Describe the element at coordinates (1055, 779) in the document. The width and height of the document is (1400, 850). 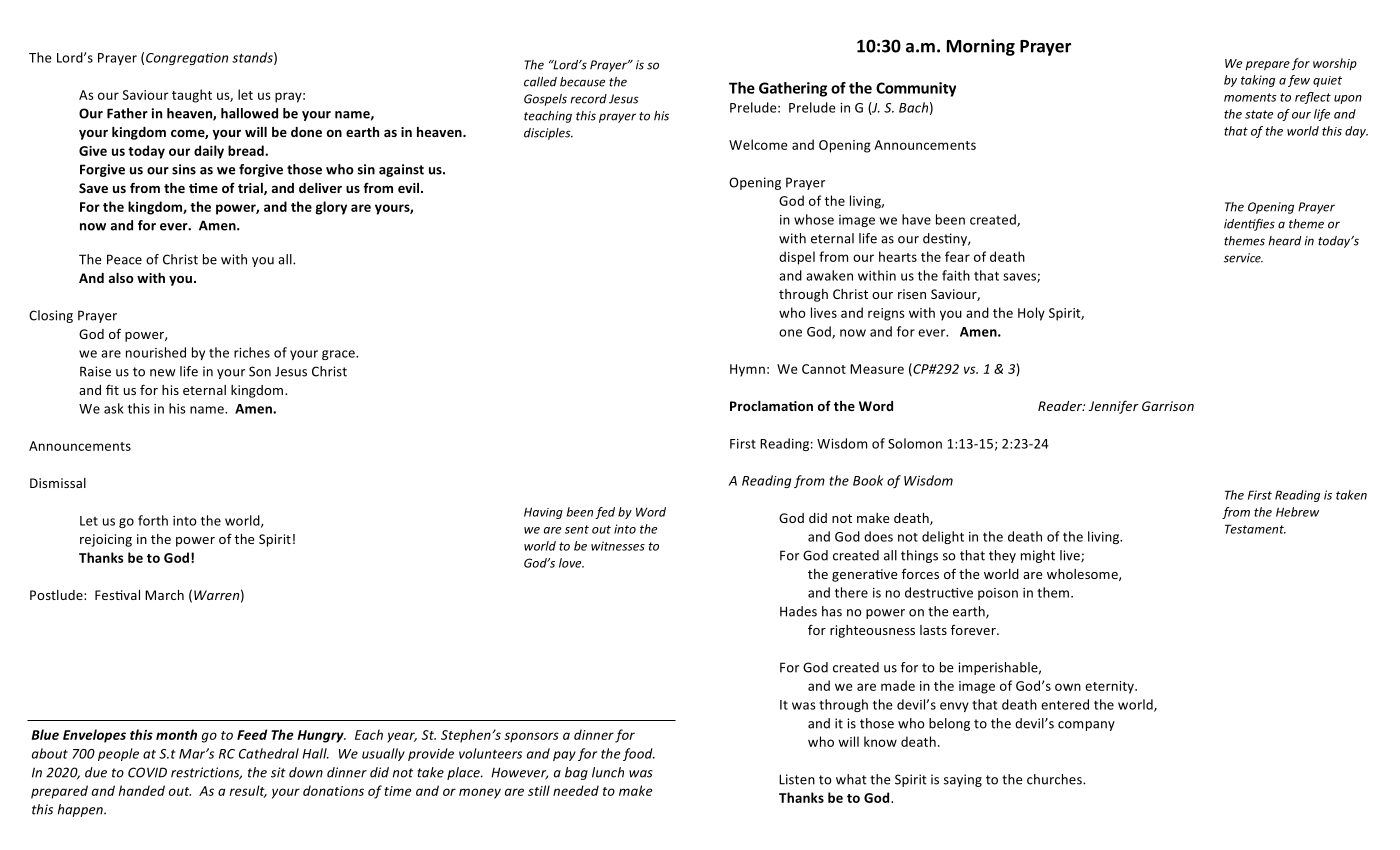
I see `churches` at that location.
